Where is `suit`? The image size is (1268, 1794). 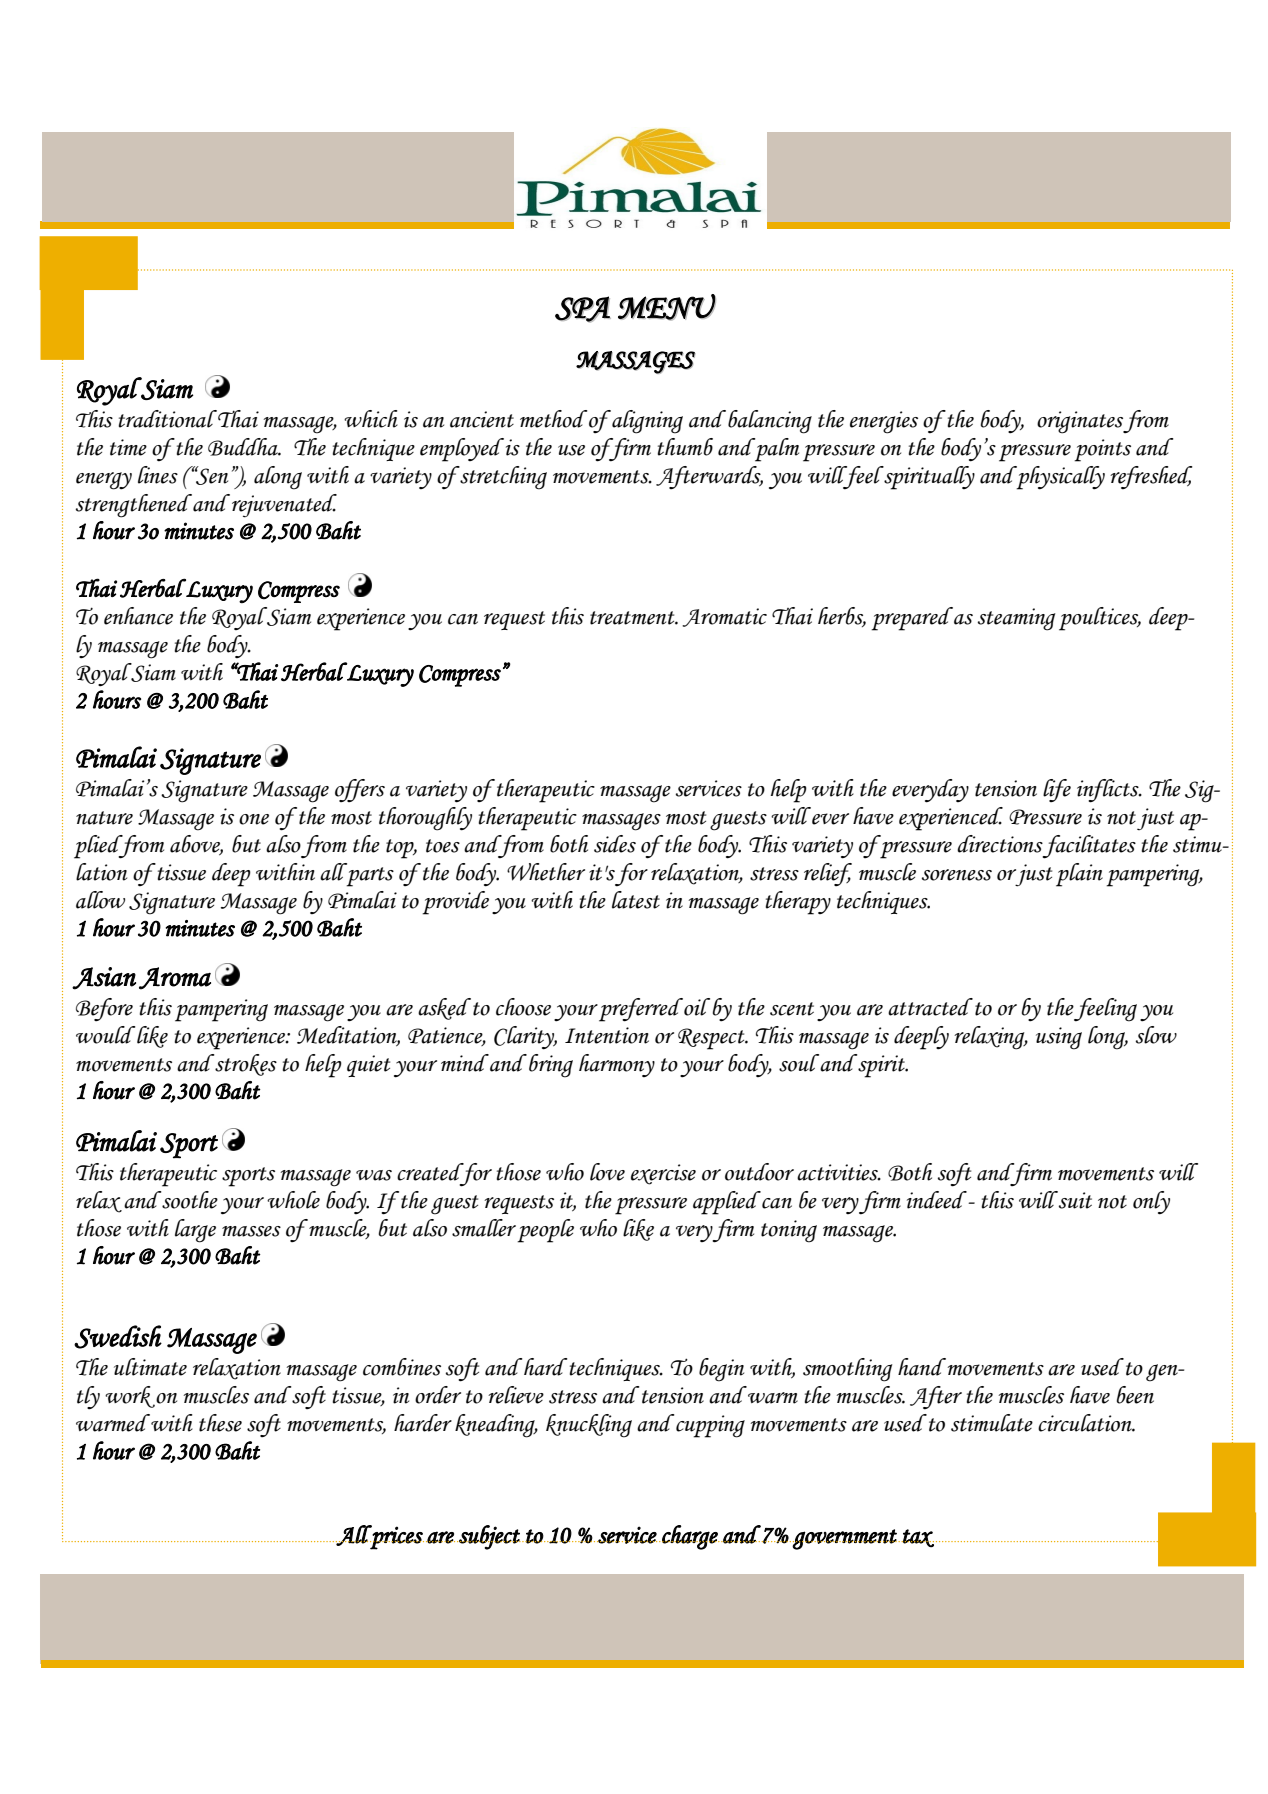 suit is located at coordinates (1074, 1200).
